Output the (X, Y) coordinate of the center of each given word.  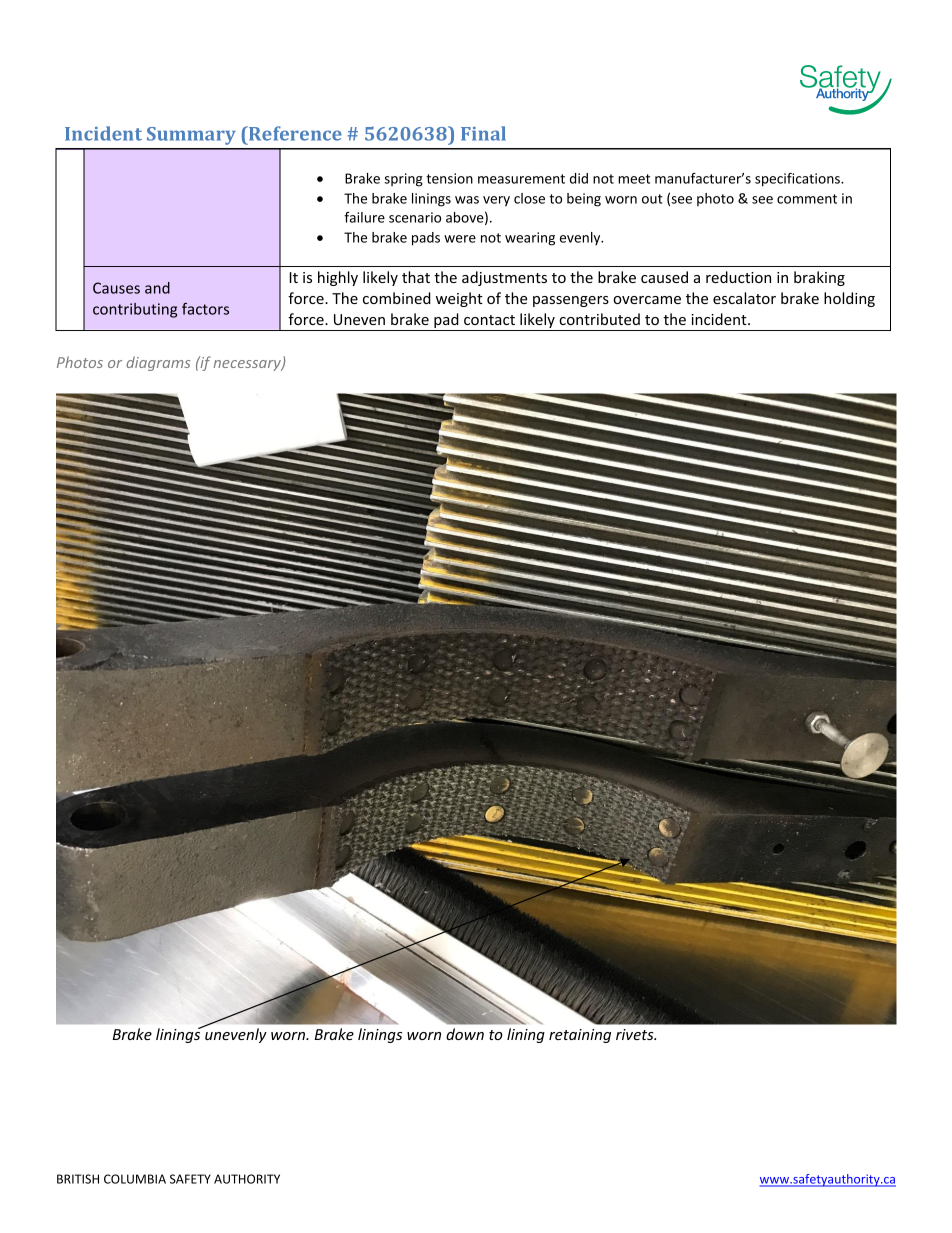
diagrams (158, 363)
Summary (191, 136)
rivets (636, 1034)
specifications (798, 180)
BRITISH (78, 1179)
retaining (580, 1036)
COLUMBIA (135, 1179)
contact (489, 320)
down (465, 1034)
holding (849, 299)
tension (449, 178)
